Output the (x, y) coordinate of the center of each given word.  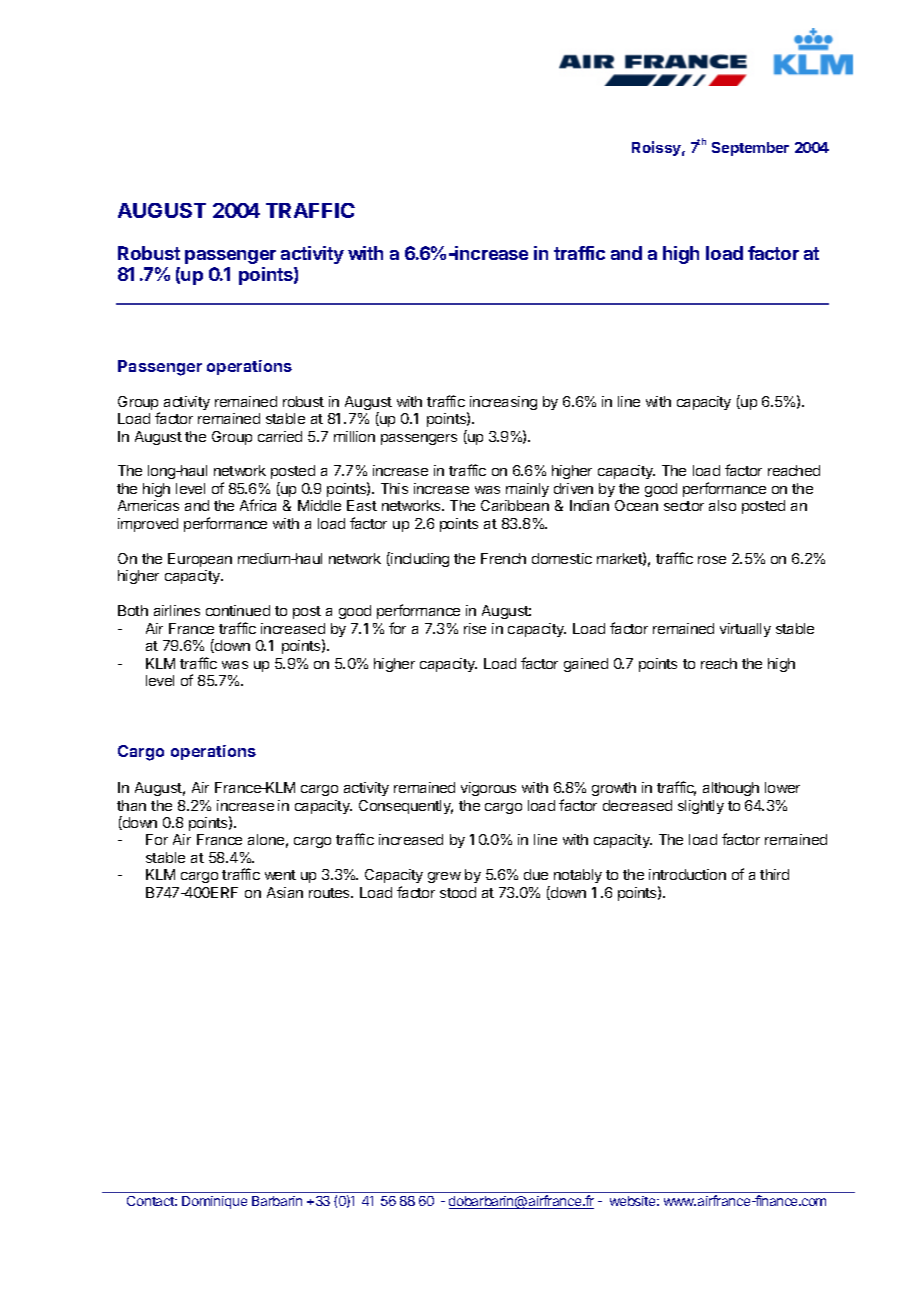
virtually (745, 630)
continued (238, 610)
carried (280, 436)
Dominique (214, 1202)
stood (458, 892)
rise (475, 628)
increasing (503, 403)
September (750, 149)
